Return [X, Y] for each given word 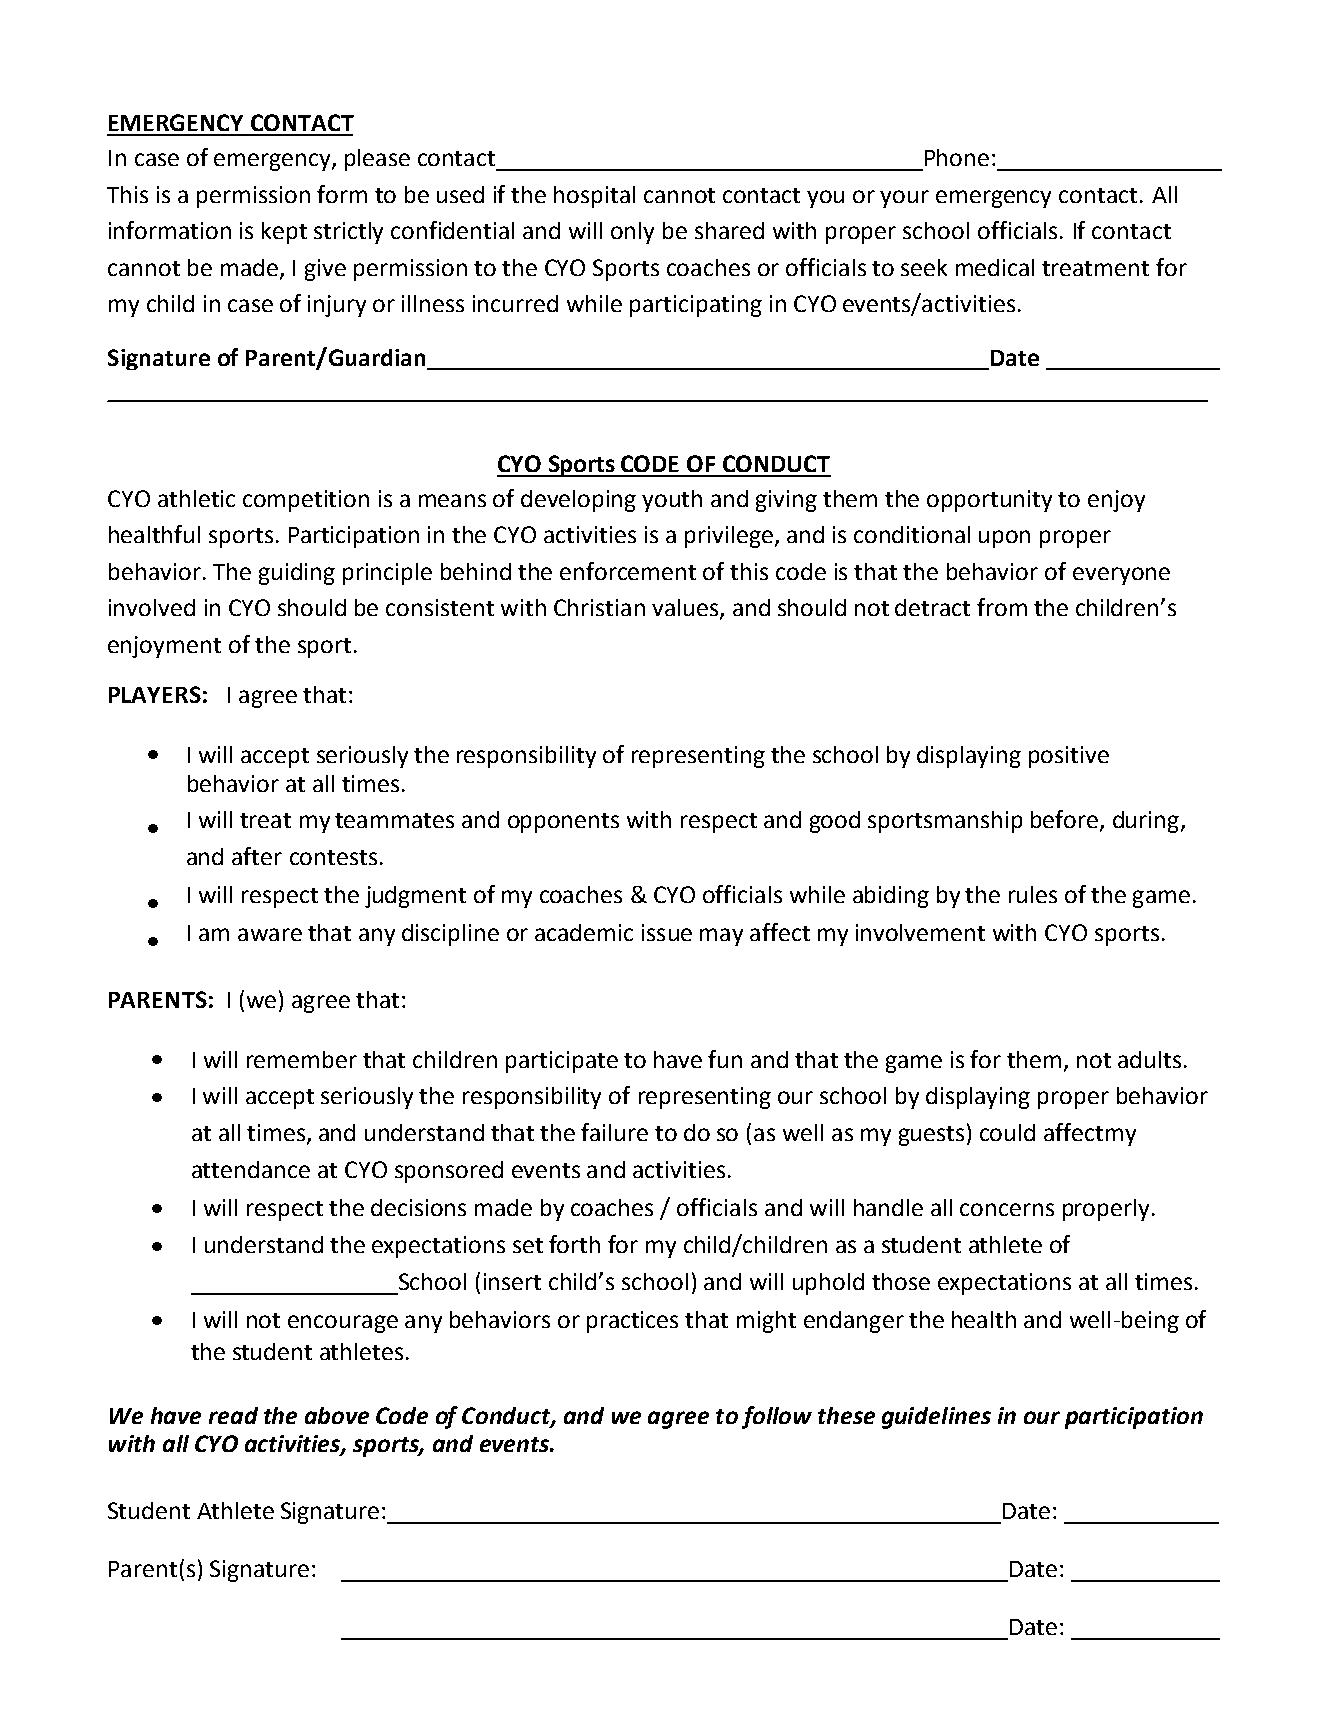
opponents [563, 823]
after [257, 856]
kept [284, 233]
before [1064, 819]
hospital [594, 197]
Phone [957, 157]
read [233, 1415]
